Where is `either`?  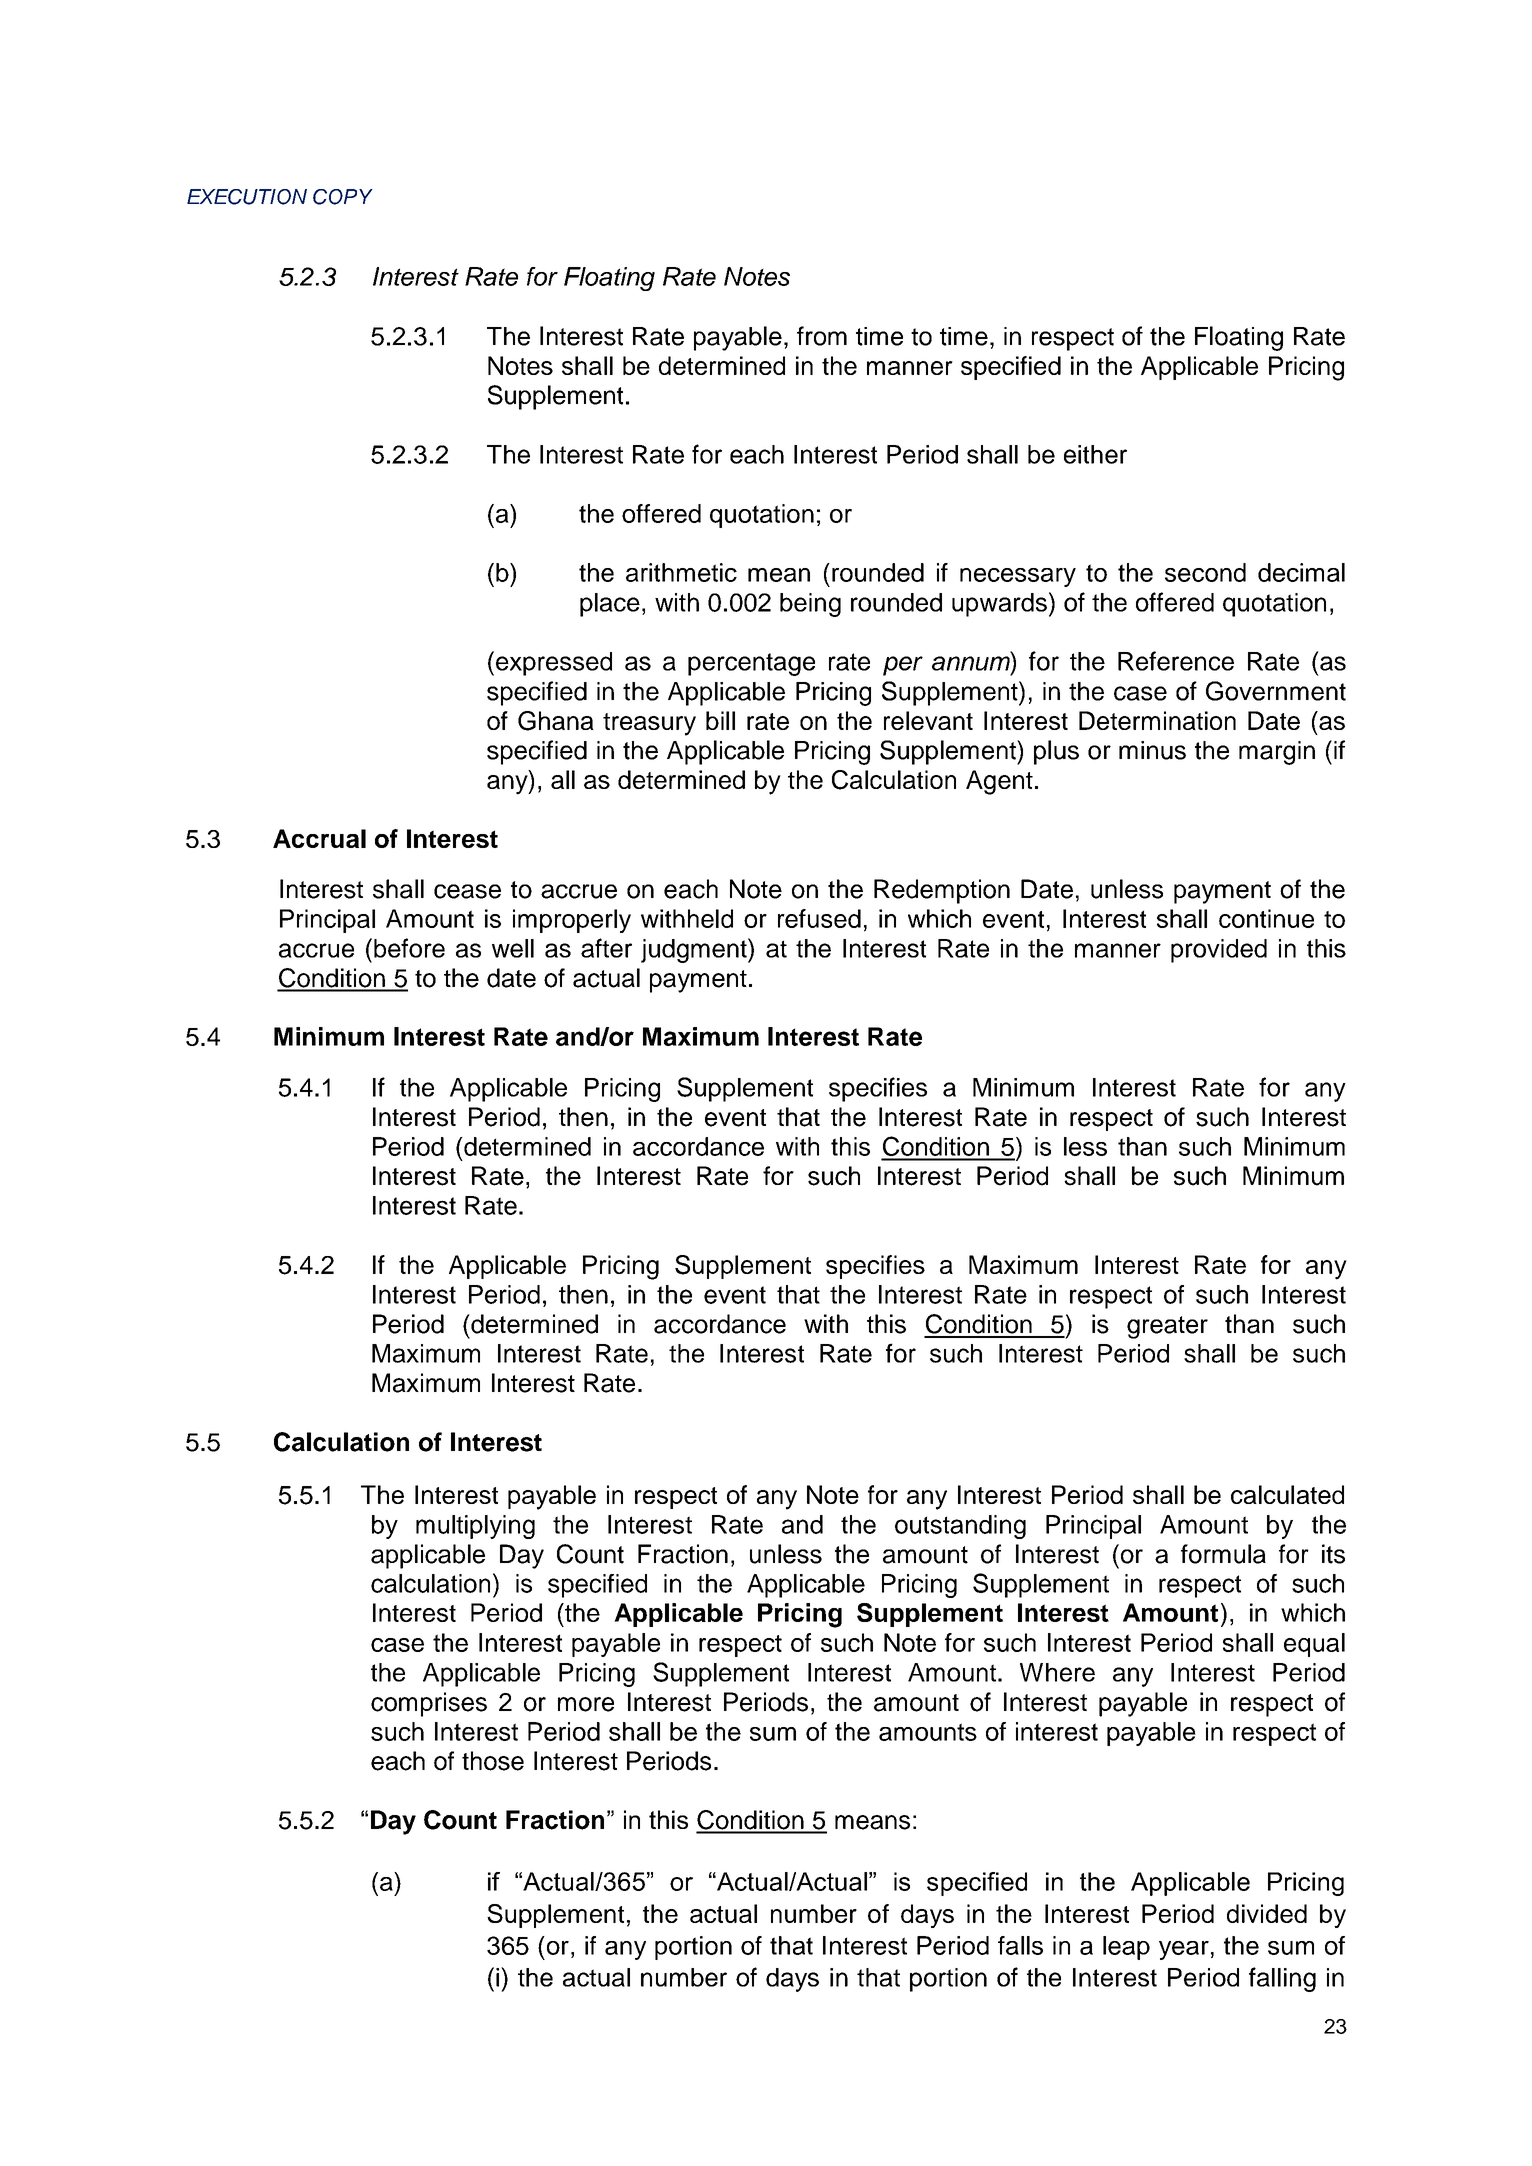 either is located at coordinates (1095, 454).
